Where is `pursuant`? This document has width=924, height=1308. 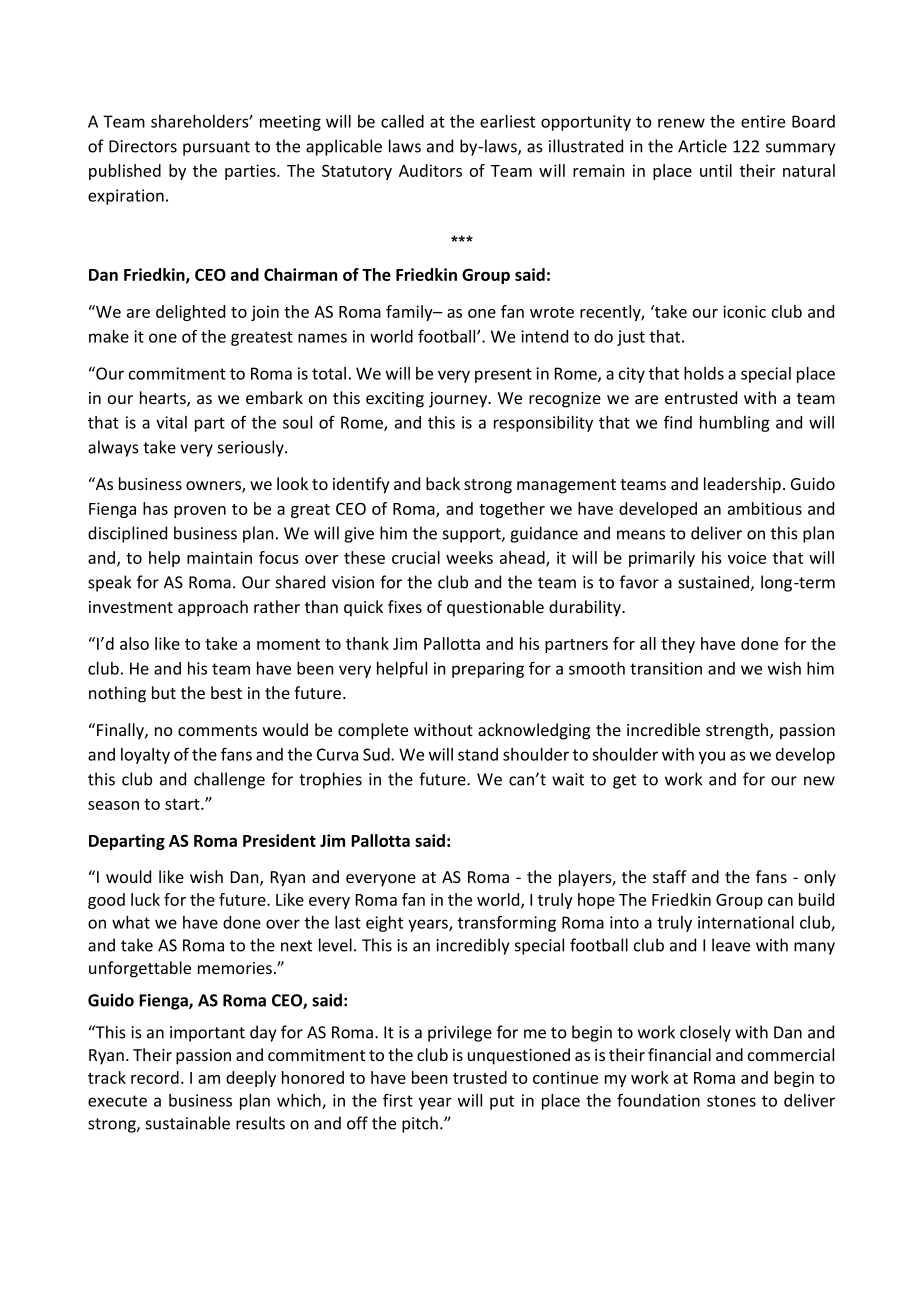
pursuant is located at coordinates (216, 148).
